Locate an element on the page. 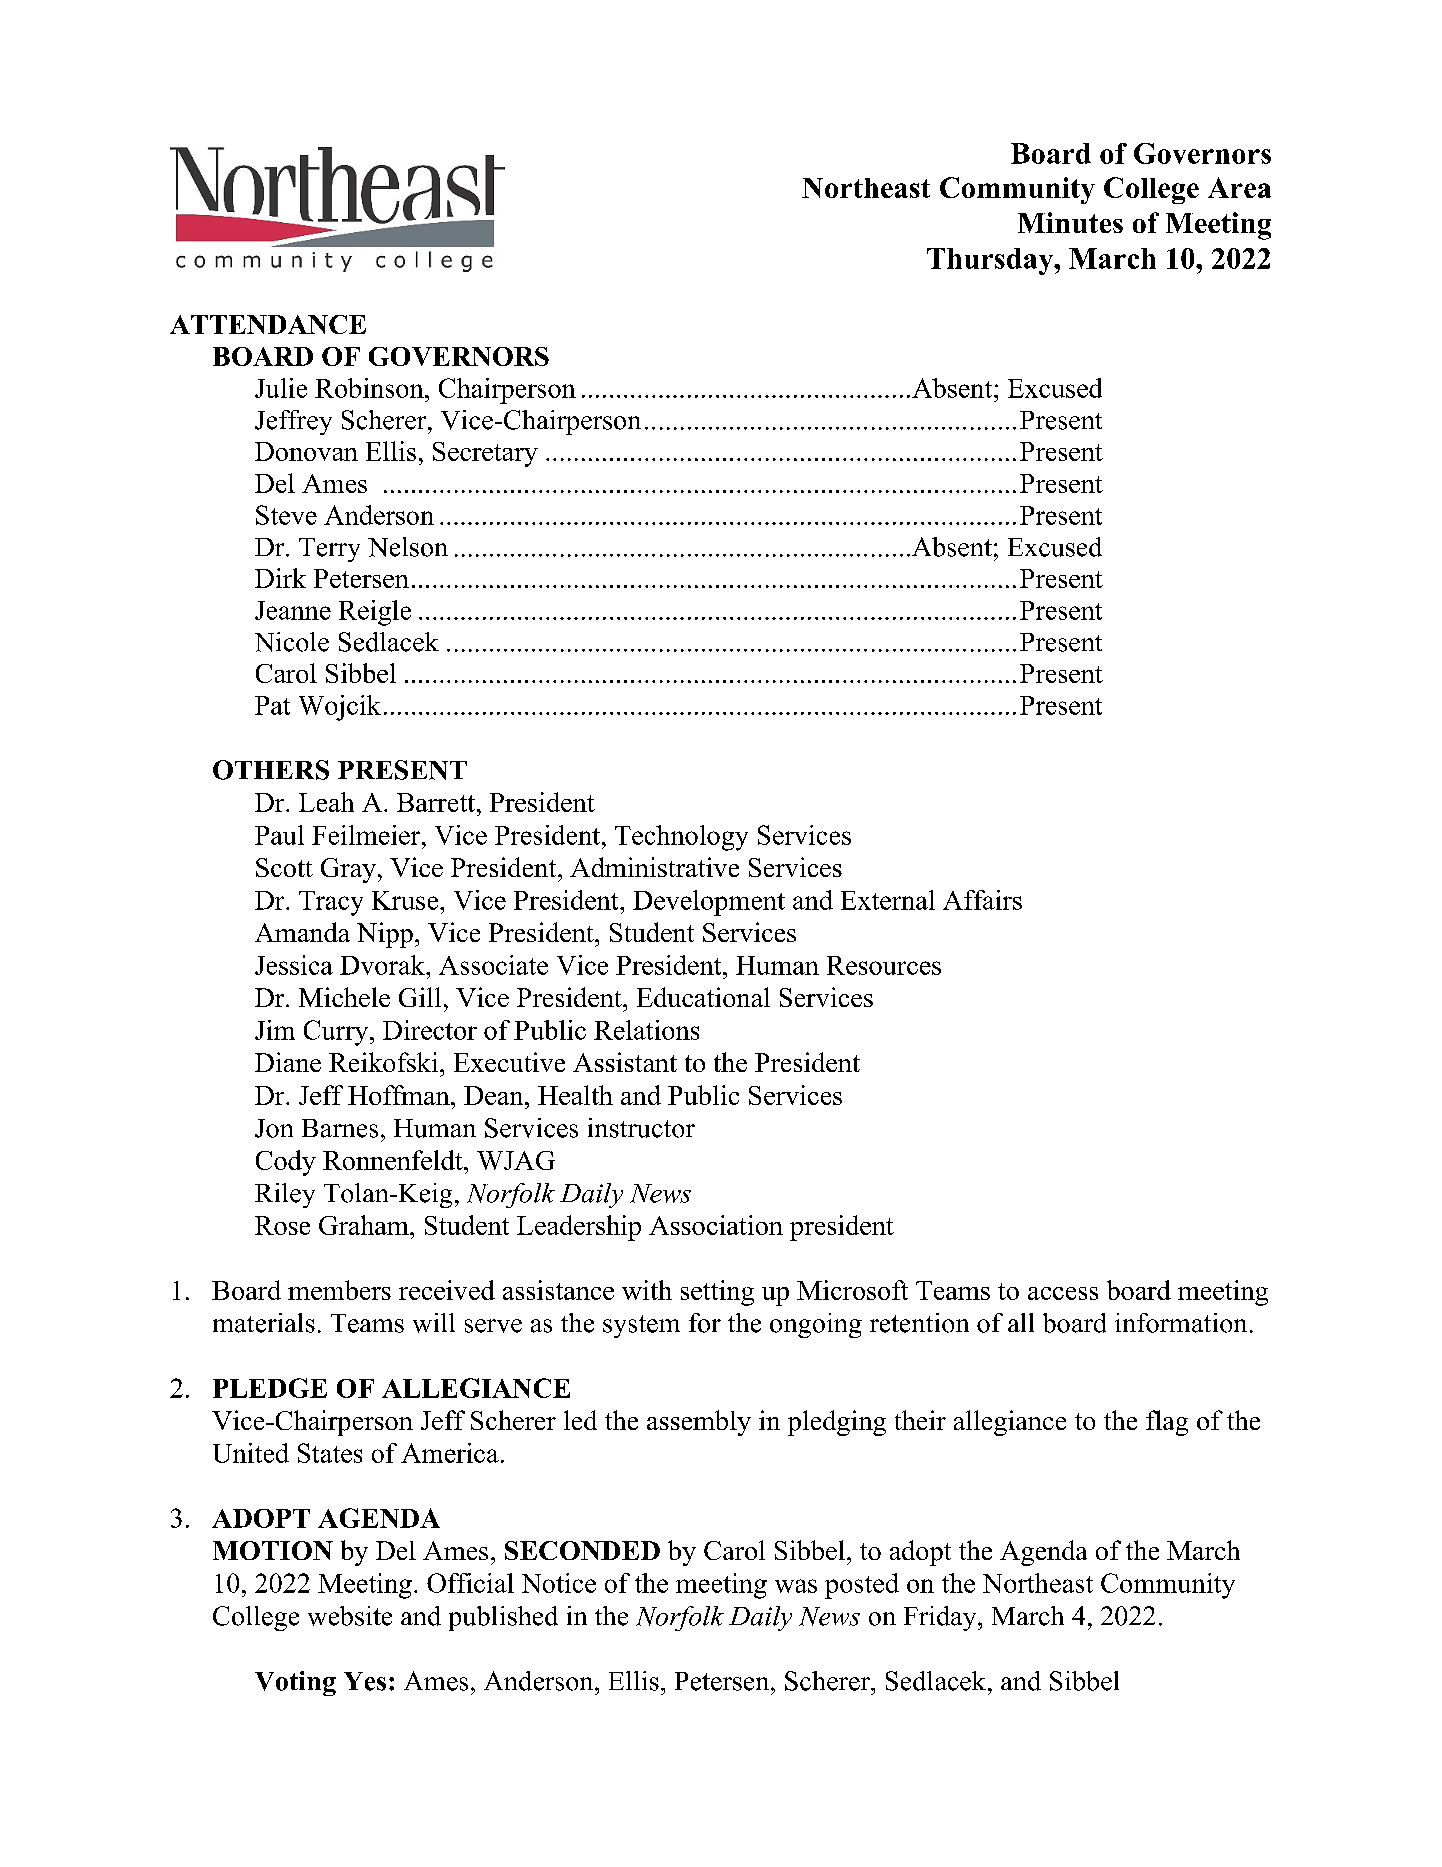 The height and width of the document is (1867, 1442). Barnes is located at coordinates (340, 1128).
